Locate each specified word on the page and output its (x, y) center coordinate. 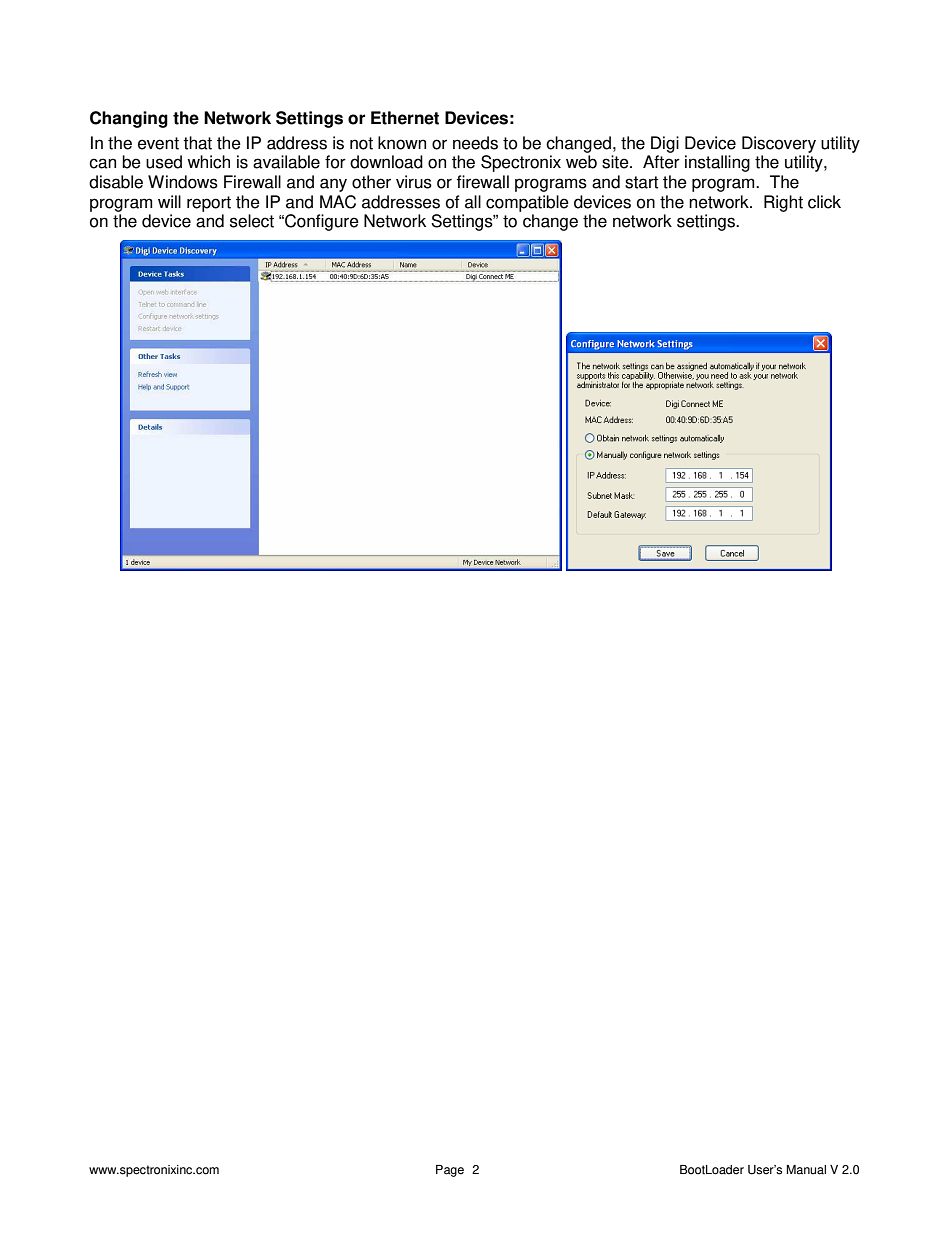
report (209, 204)
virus (414, 182)
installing (717, 163)
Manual (806, 1170)
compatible (527, 203)
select (252, 221)
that (197, 143)
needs (475, 143)
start (641, 182)
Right (783, 203)
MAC (338, 202)
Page (450, 1171)
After (661, 162)
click (824, 202)
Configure (321, 222)
